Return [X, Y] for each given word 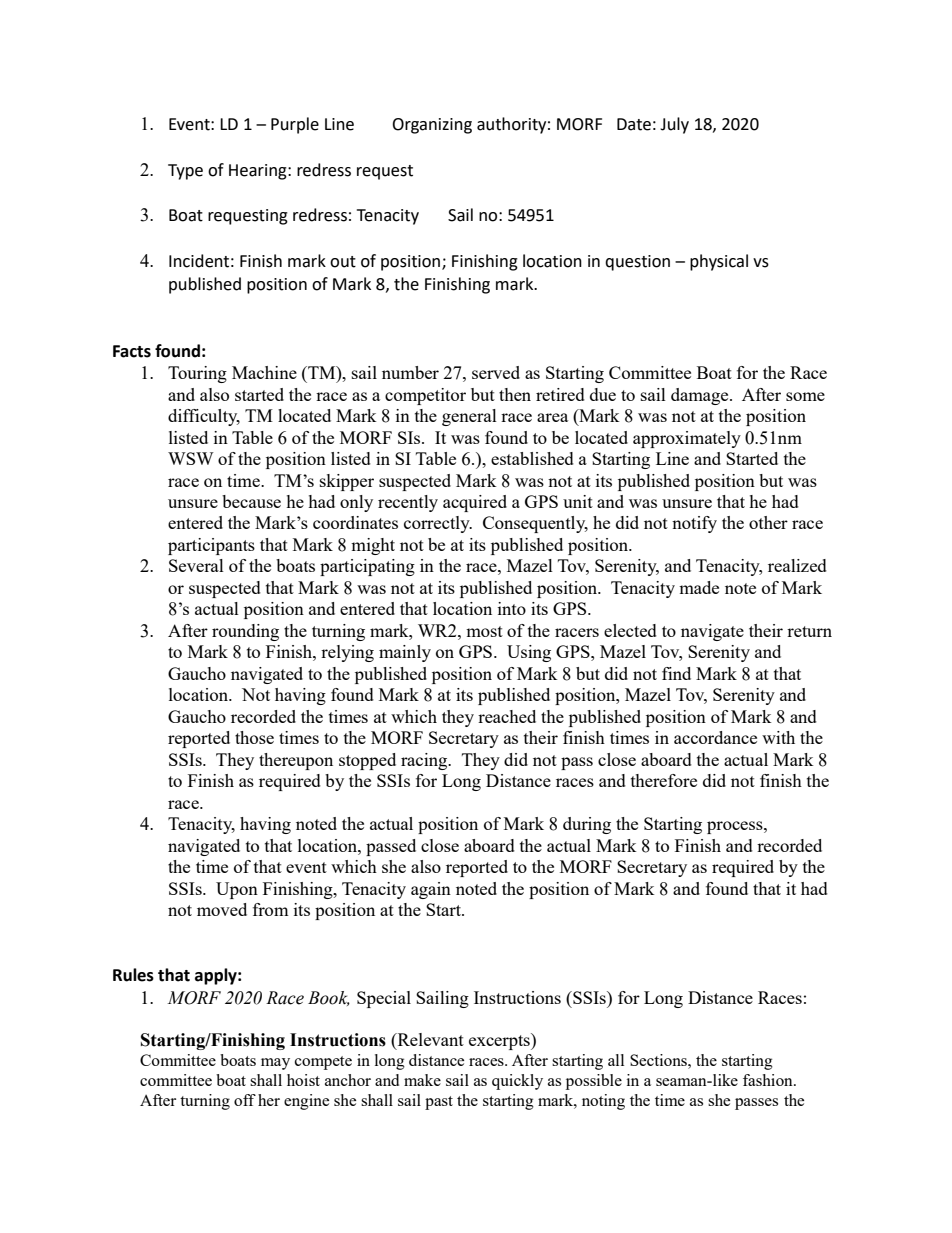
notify [694, 524]
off [245, 1100]
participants [211, 546]
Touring [197, 374]
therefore [664, 780]
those [254, 737]
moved [222, 909]
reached [507, 716]
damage [701, 396]
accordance [715, 737]
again [431, 890]
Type [185, 172]
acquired [475, 503]
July [674, 125]
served [496, 372]
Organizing [432, 126]
